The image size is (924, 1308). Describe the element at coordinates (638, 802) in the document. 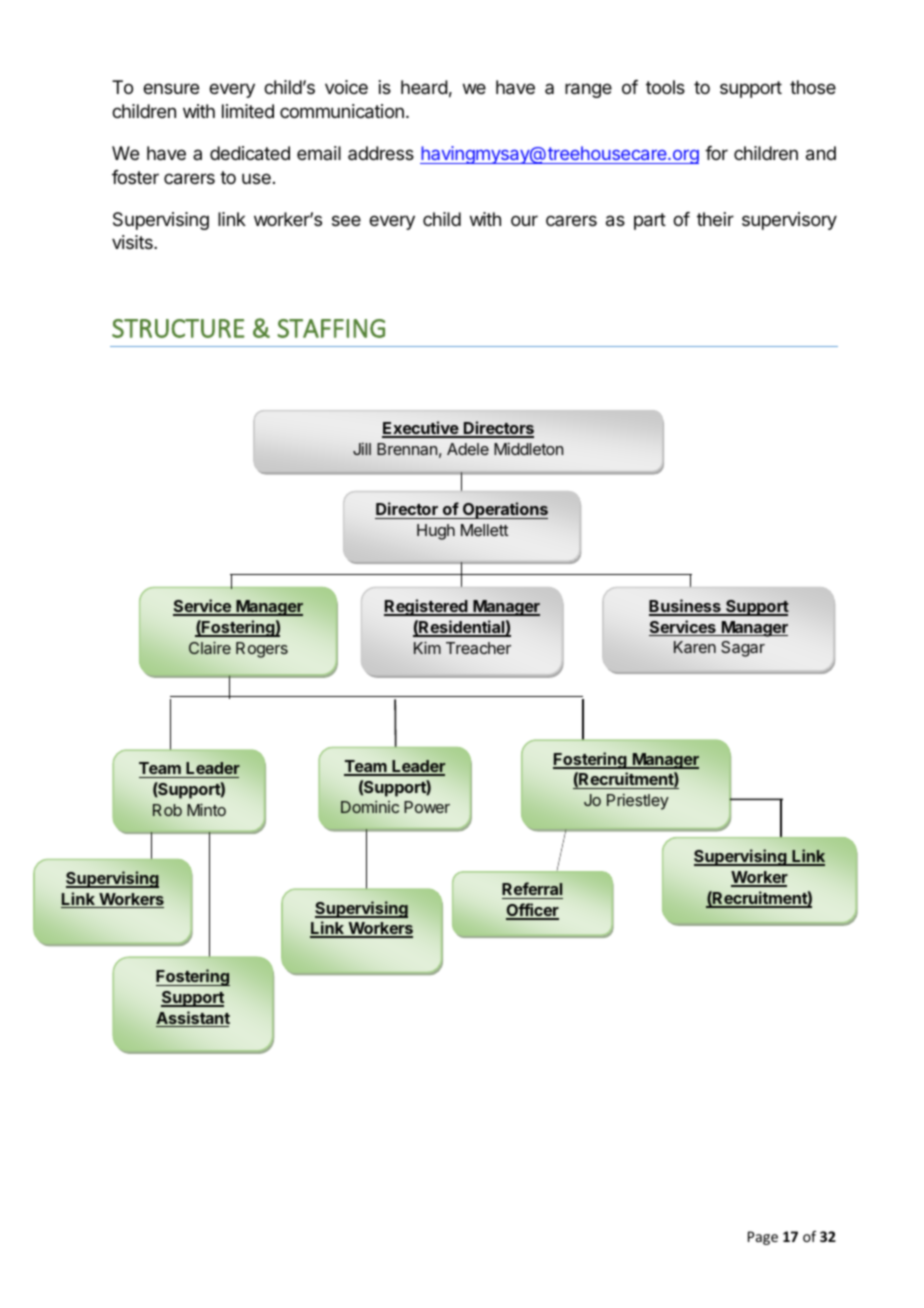

I see `Priestley` at that location.
